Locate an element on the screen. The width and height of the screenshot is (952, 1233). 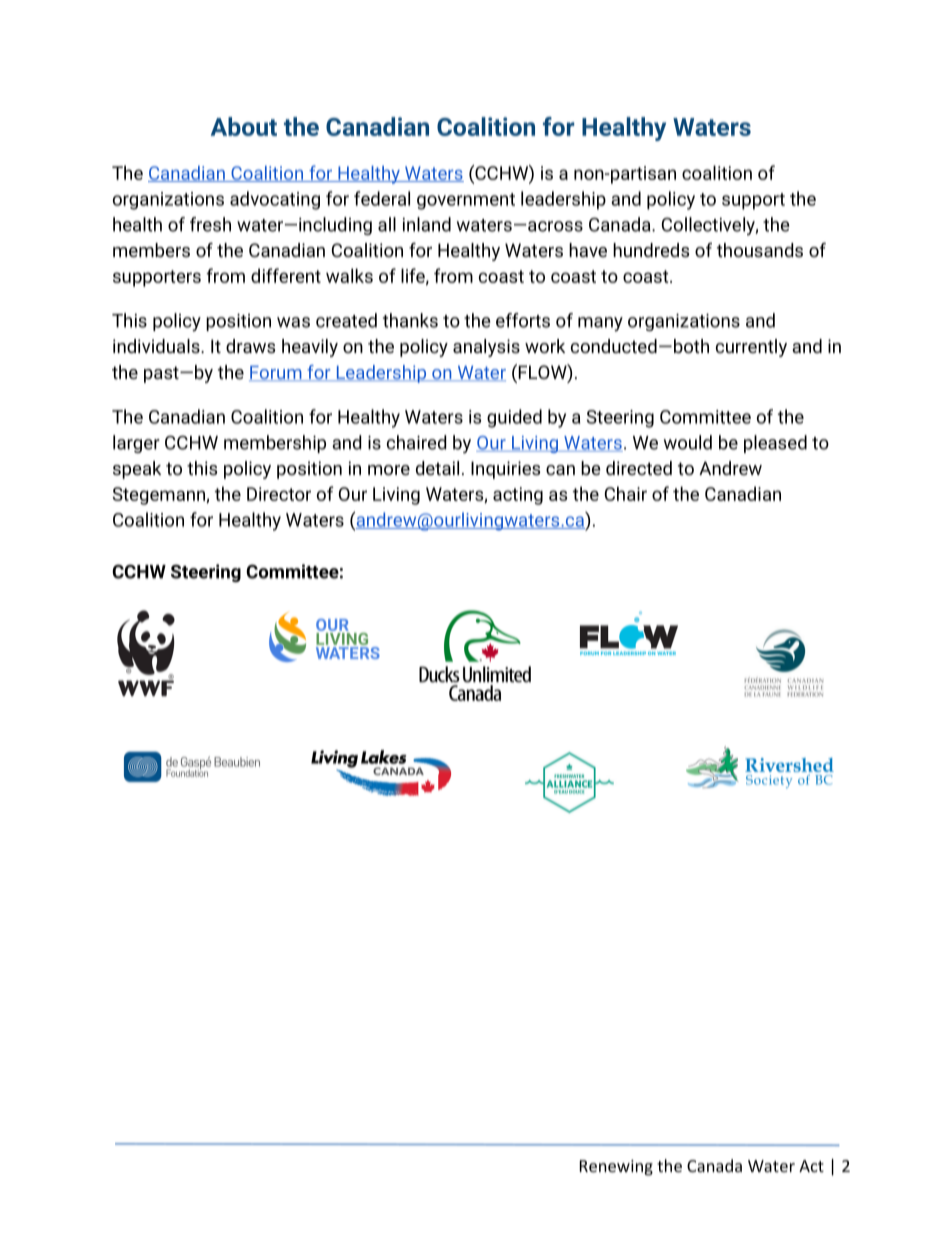
Renewing is located at coordinates (616, 1168).
